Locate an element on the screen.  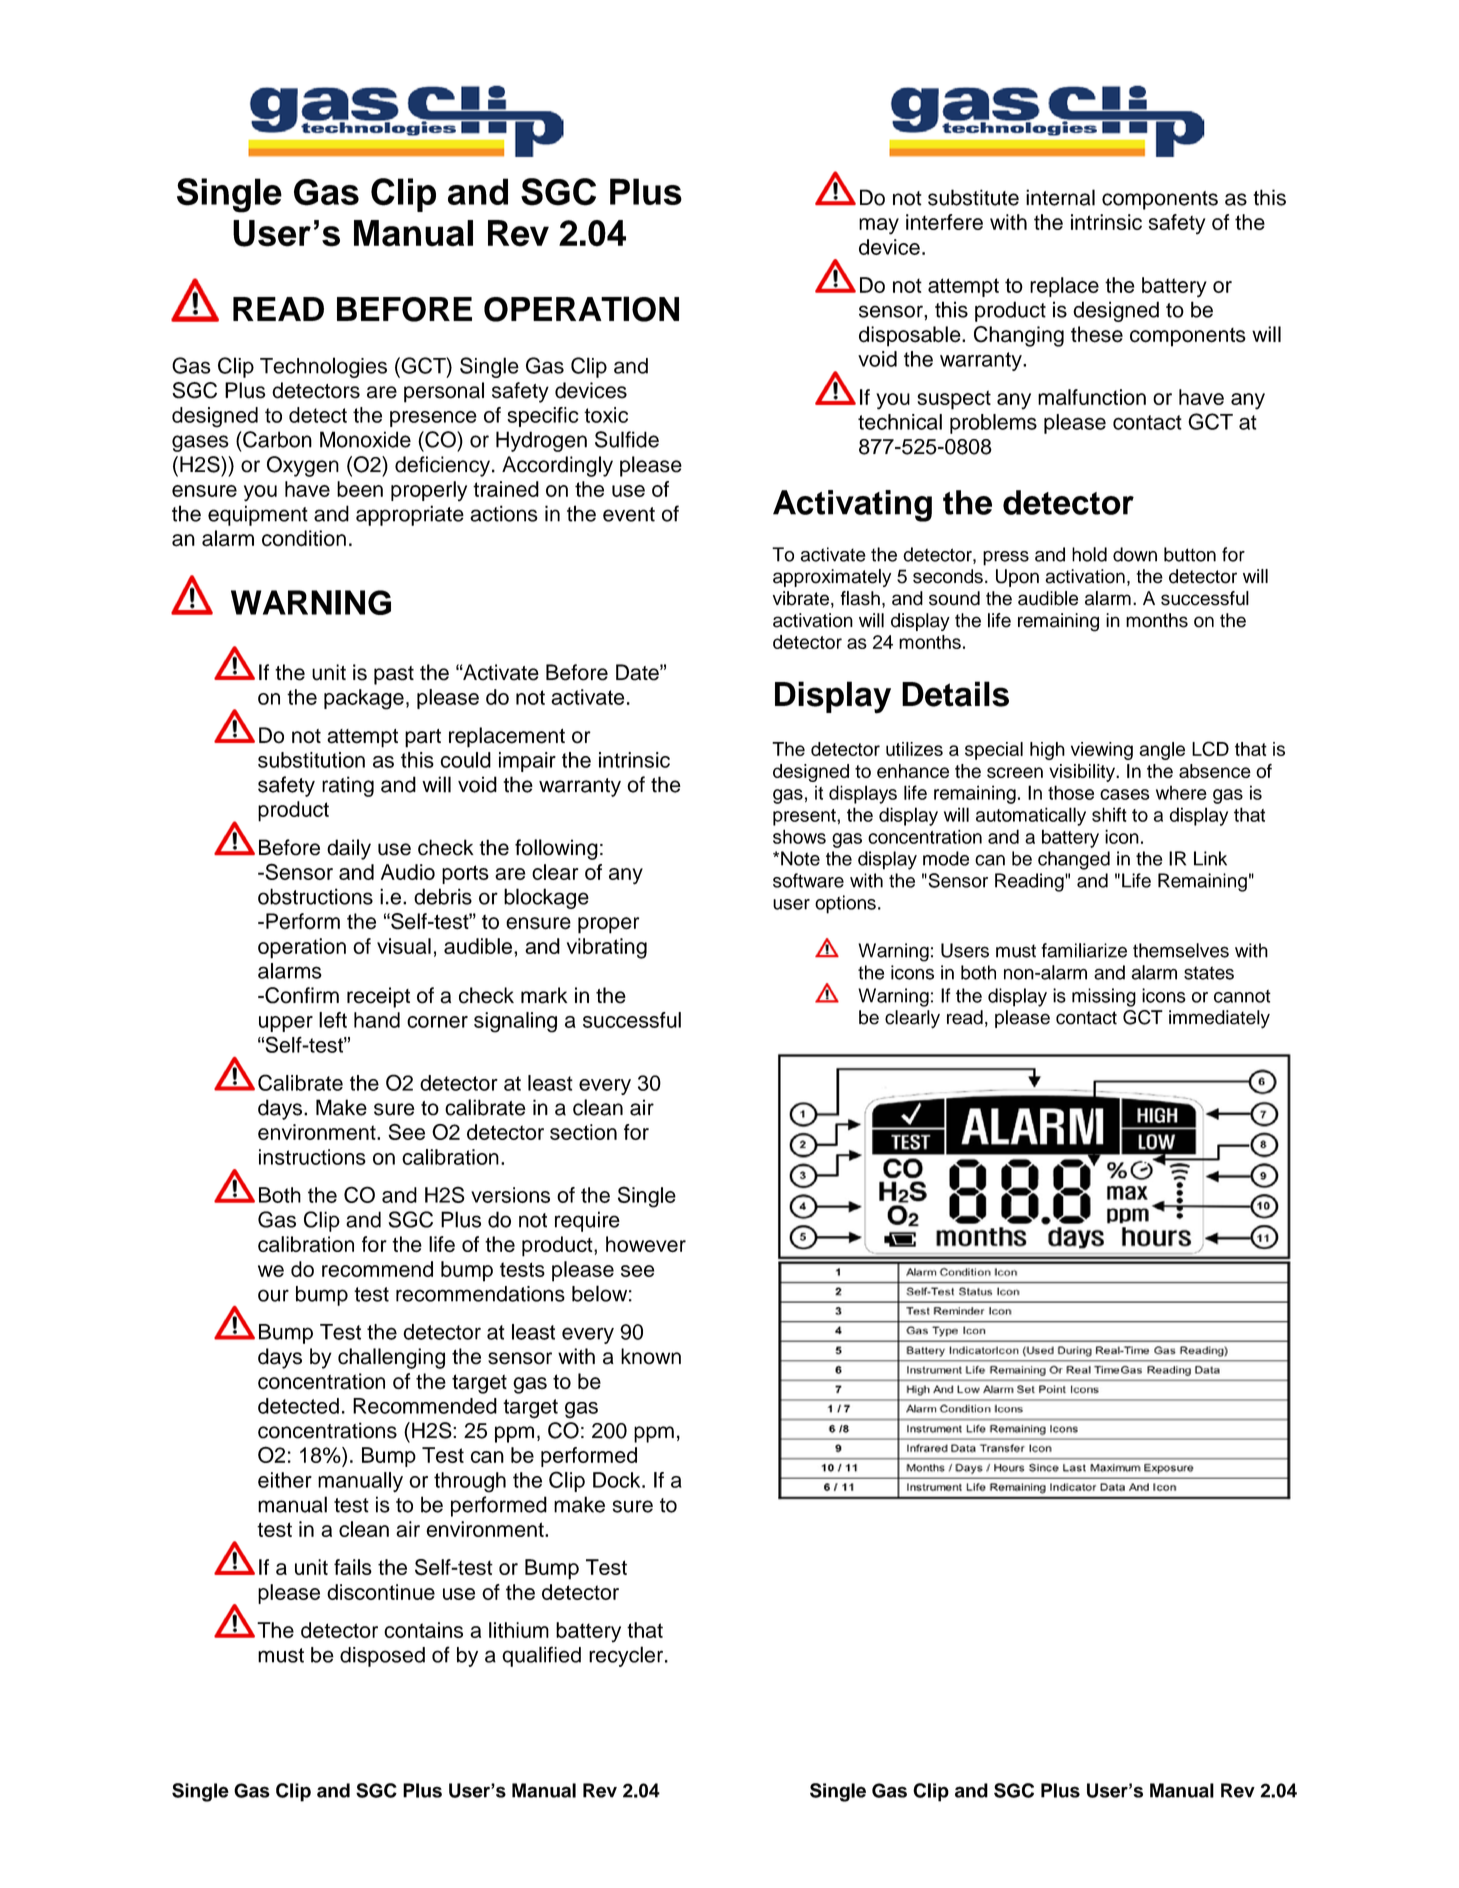
familiarize is located at coordinates (1084, 950).
